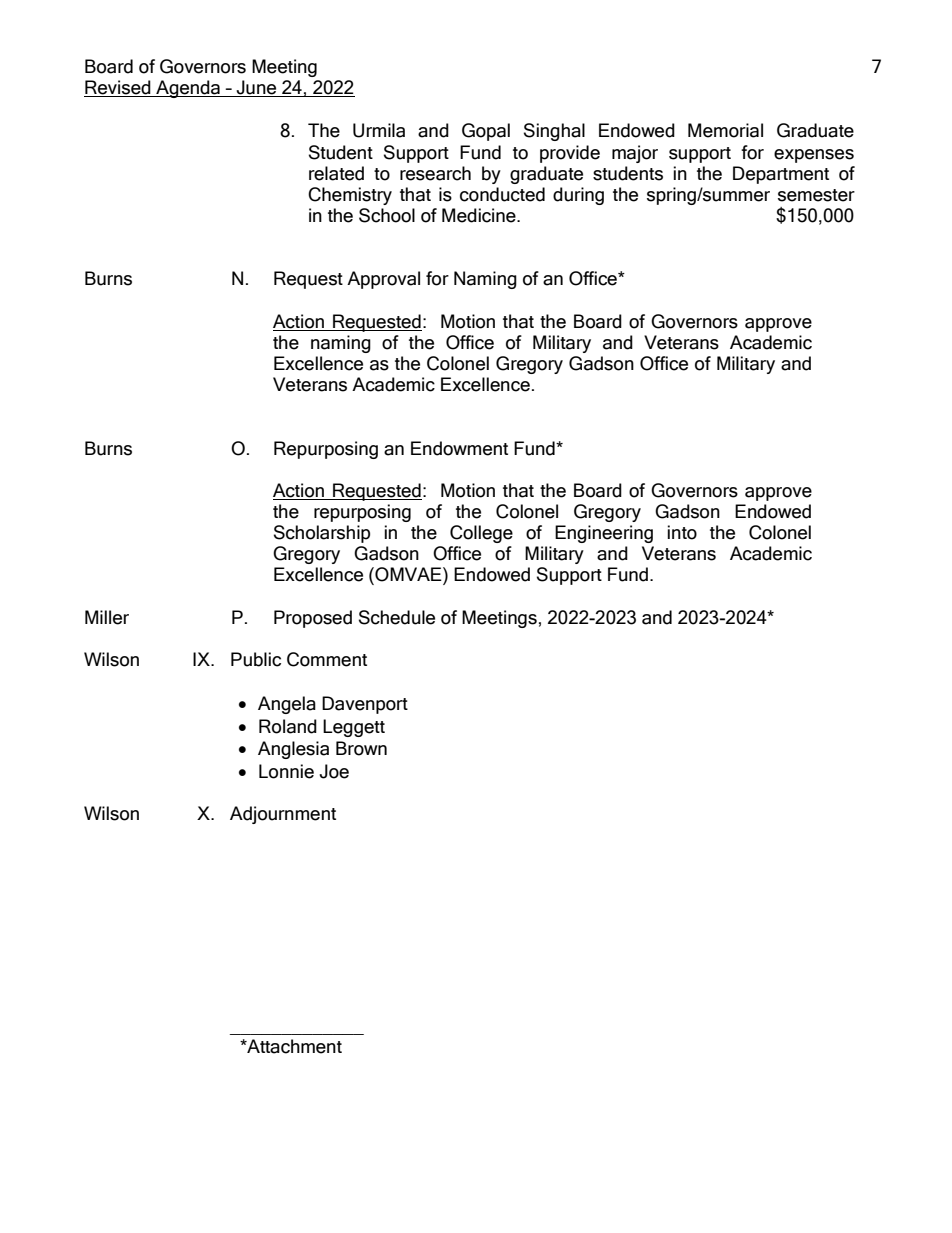  What do you see at coordinates (188, 89) in the screenshot?
I see `Agenda` at bounding box center [188, 89].
